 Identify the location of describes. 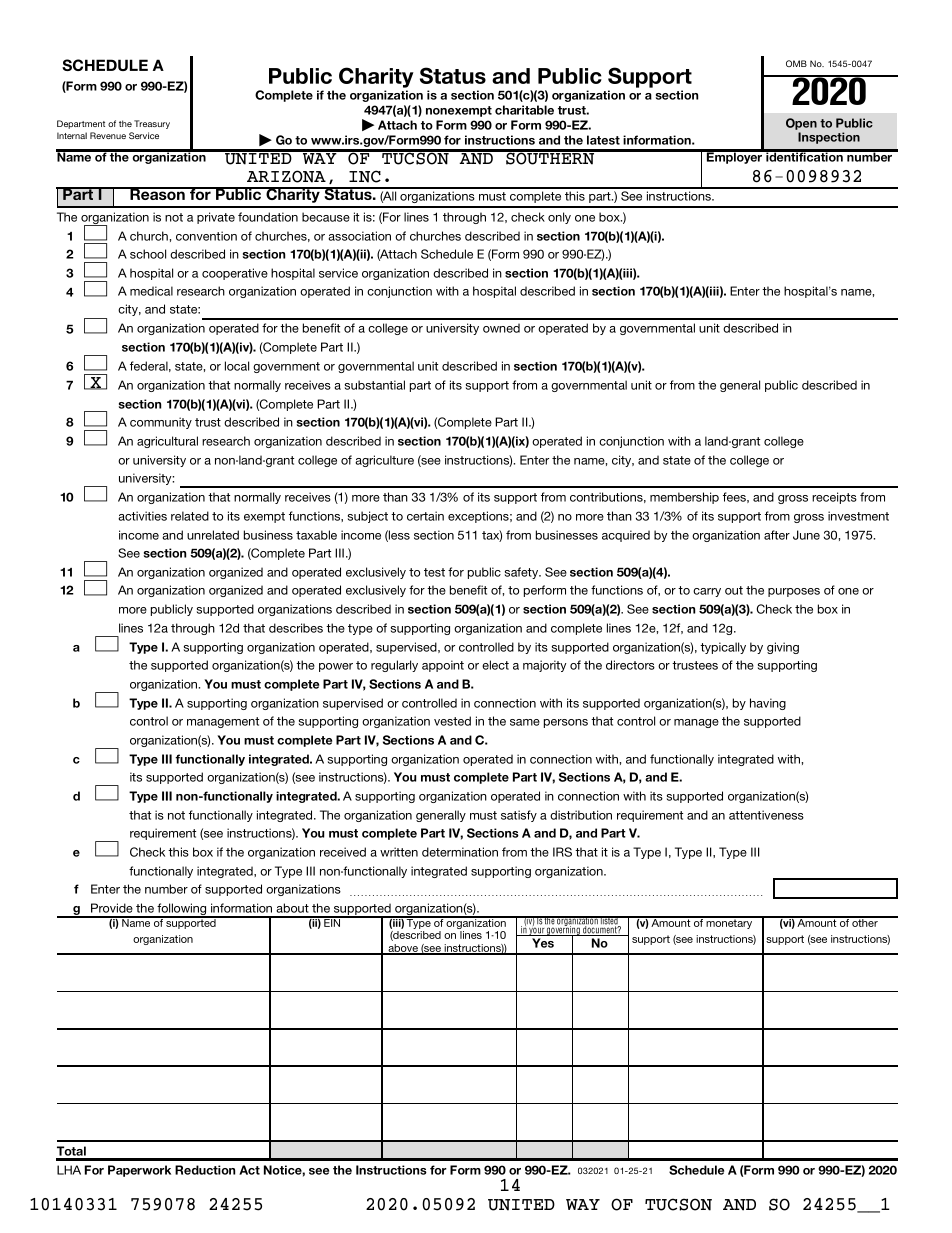
(296, 628).
